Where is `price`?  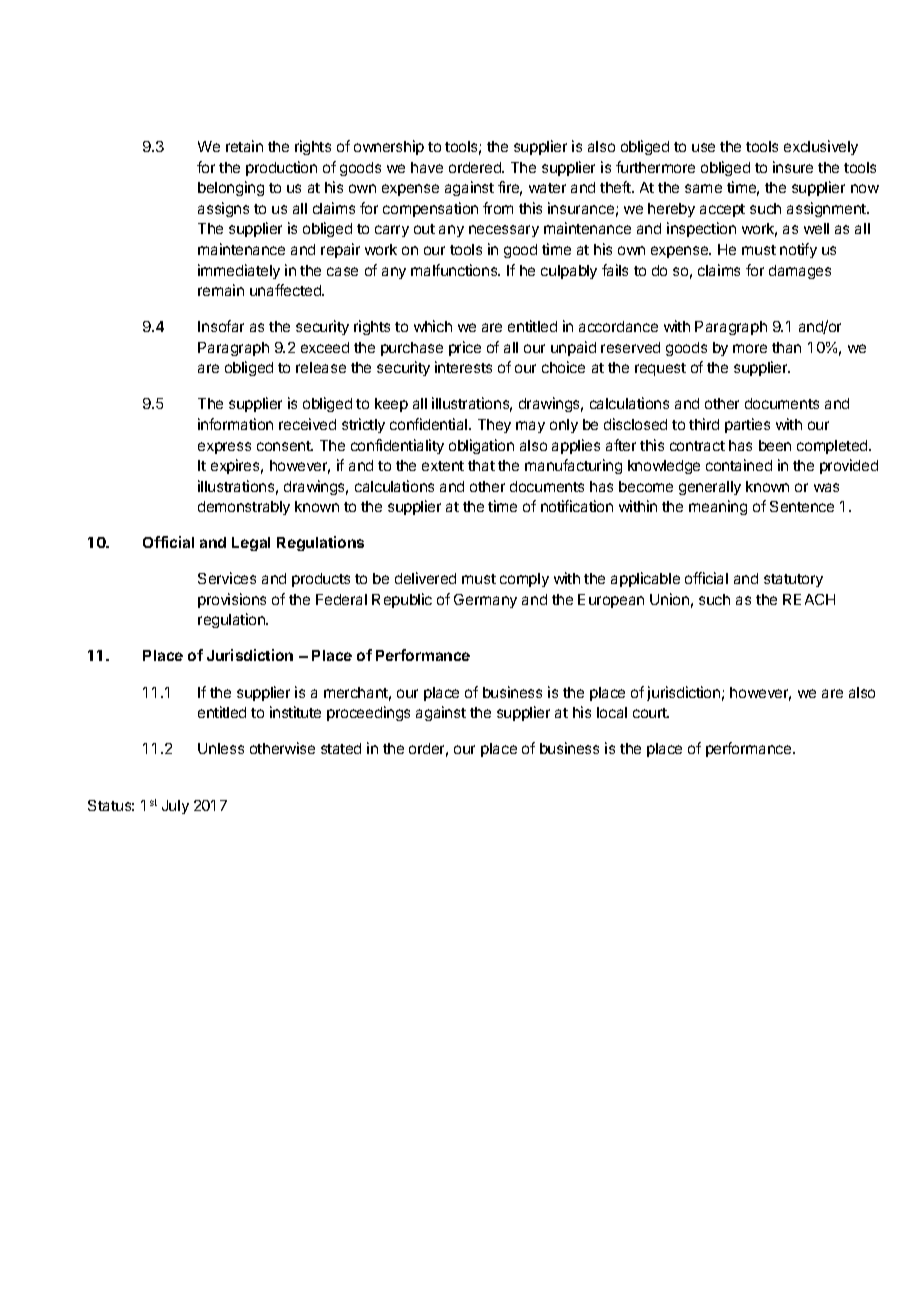
price is located at coordinates (465, 348).
